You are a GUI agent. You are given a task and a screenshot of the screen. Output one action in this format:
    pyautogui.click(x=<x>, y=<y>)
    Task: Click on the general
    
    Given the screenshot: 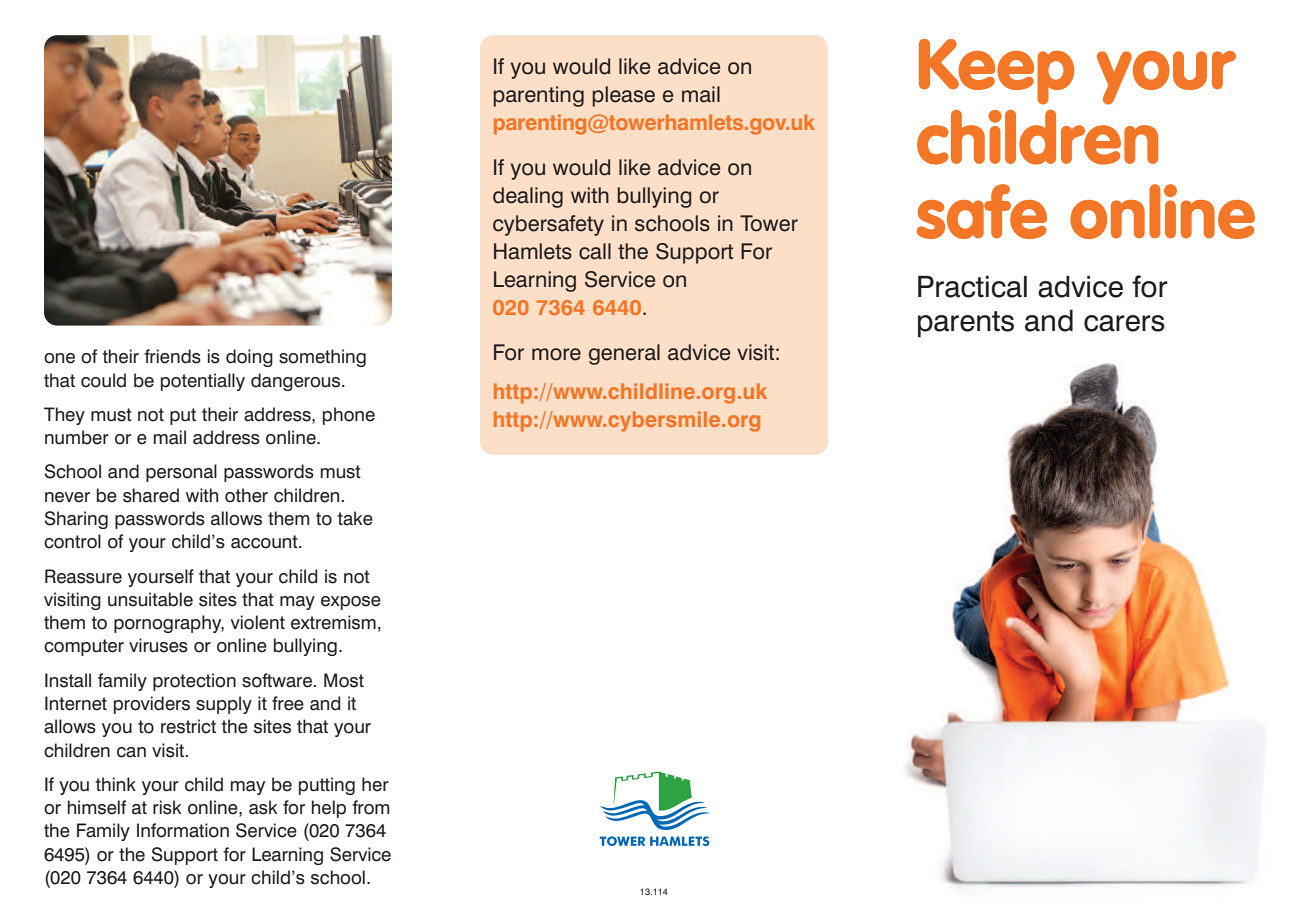 What is the action you would take?
    pyautogui.click(x=624, y=354)
